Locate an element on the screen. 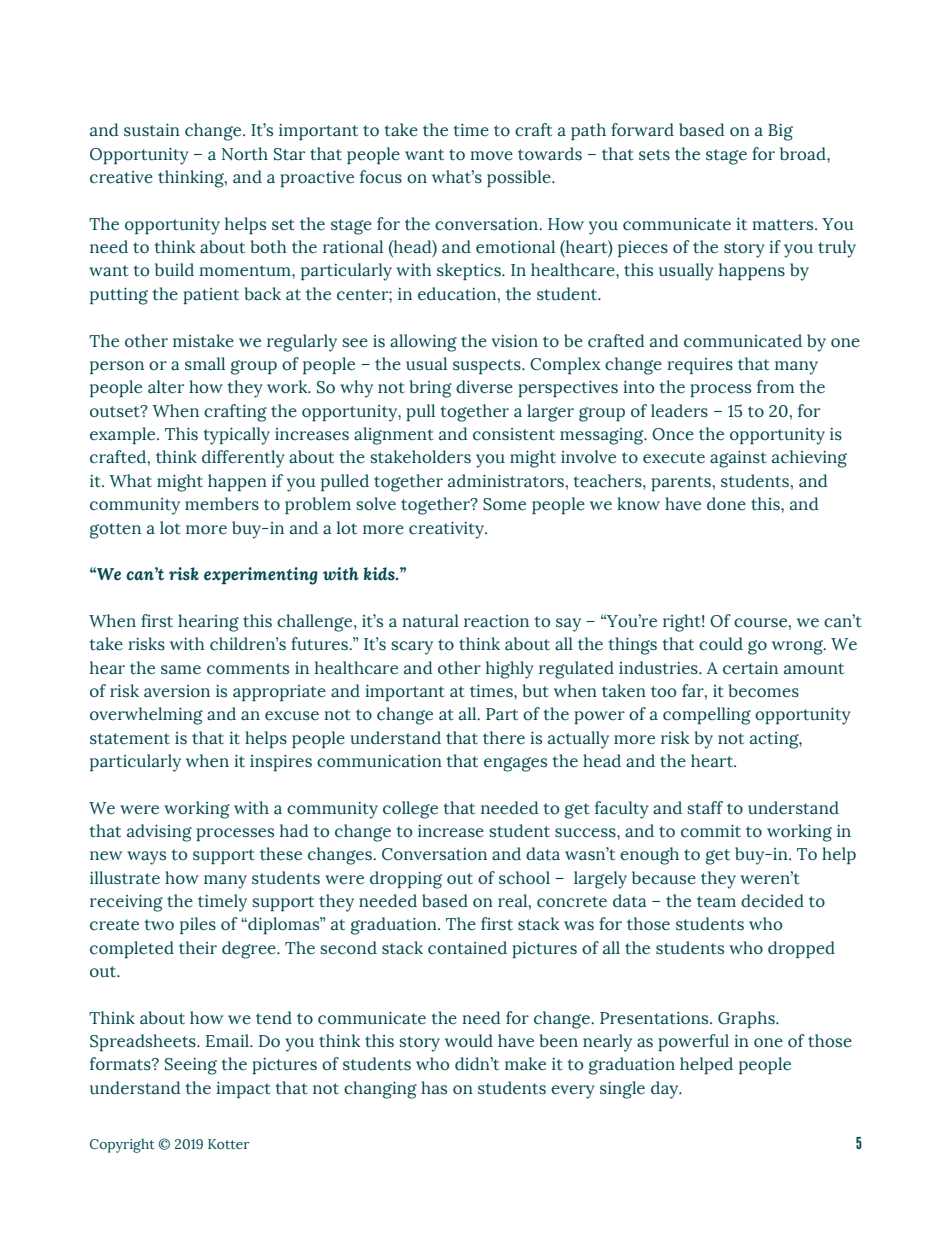 This screenshot has height=1233, width=952. could is located at coordinates (721, 644).
